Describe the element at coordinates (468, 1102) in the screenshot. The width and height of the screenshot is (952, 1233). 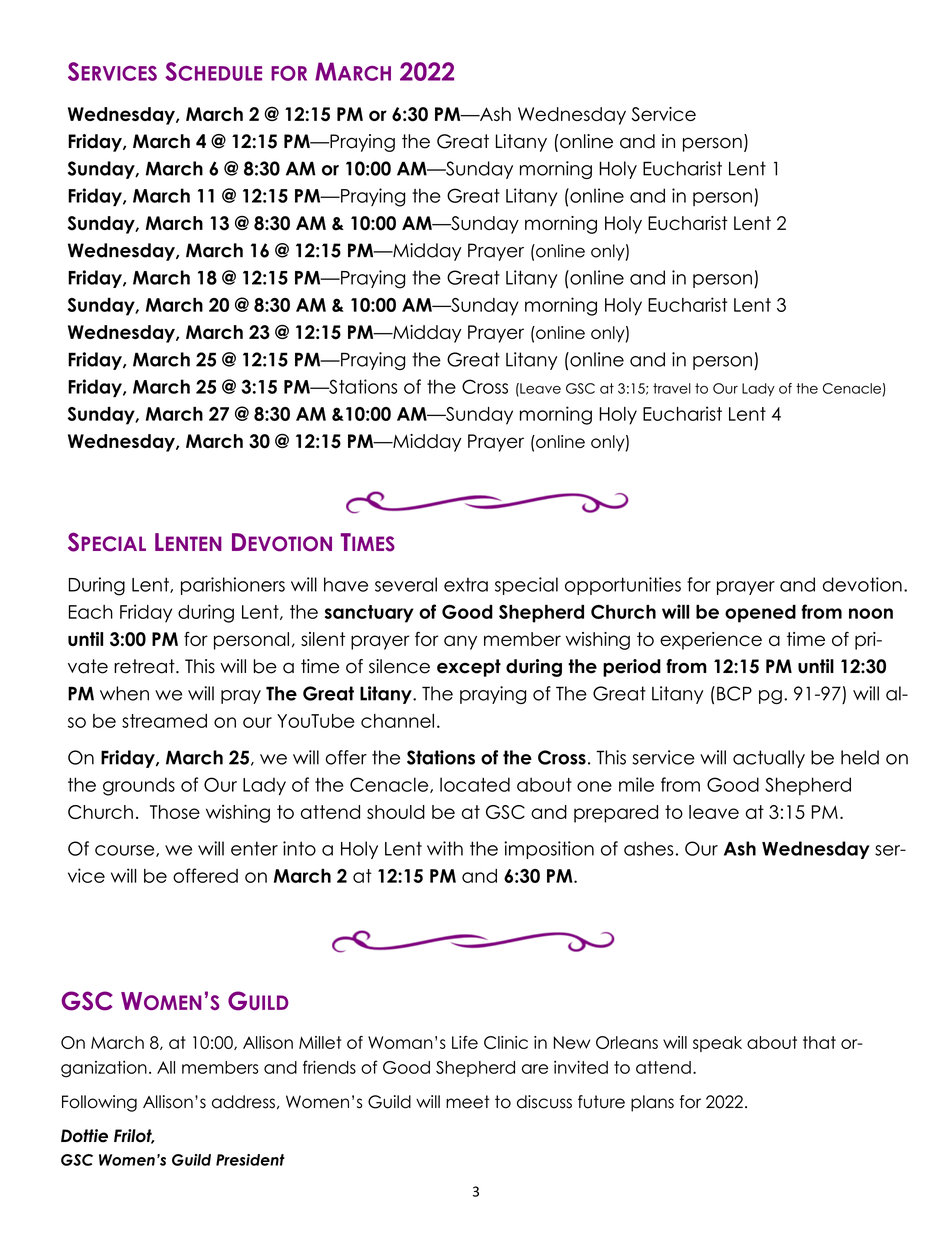
I see `meet` at that location.
